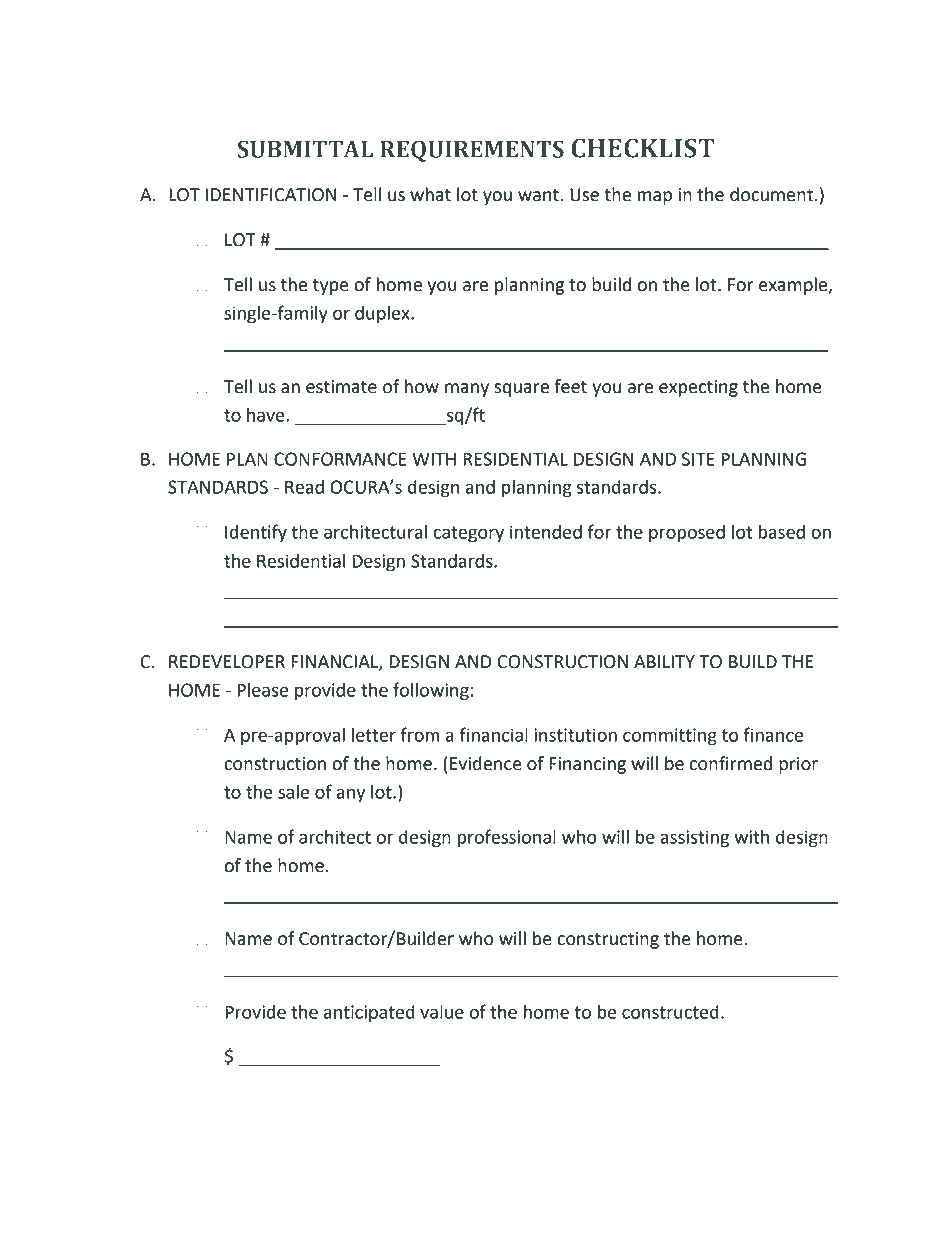  What do you see at coordinates (521, 390) in the document?
I see `square` at bounding box center [521, 390].
